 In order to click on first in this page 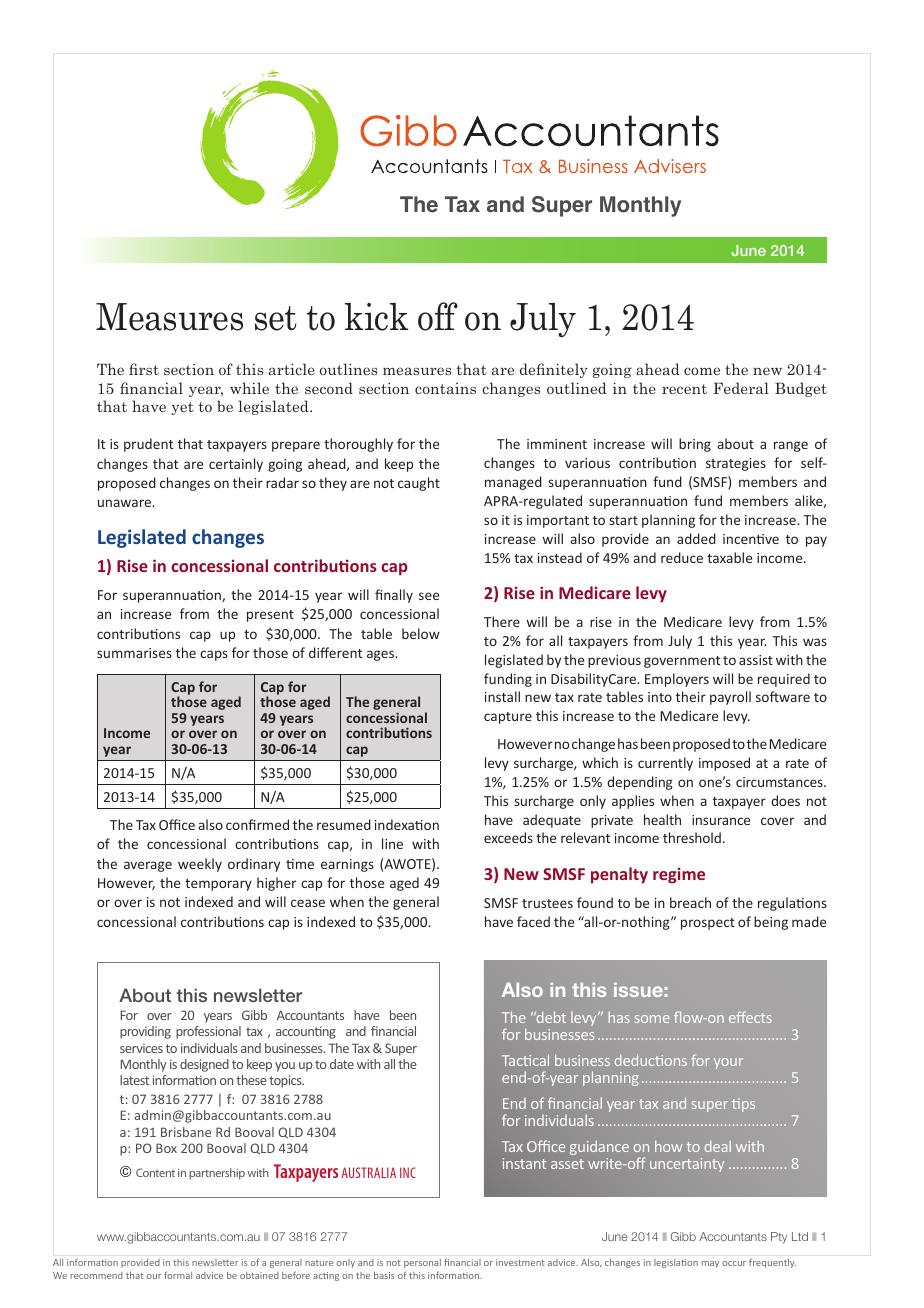, I will do `click(144, 369)`.
